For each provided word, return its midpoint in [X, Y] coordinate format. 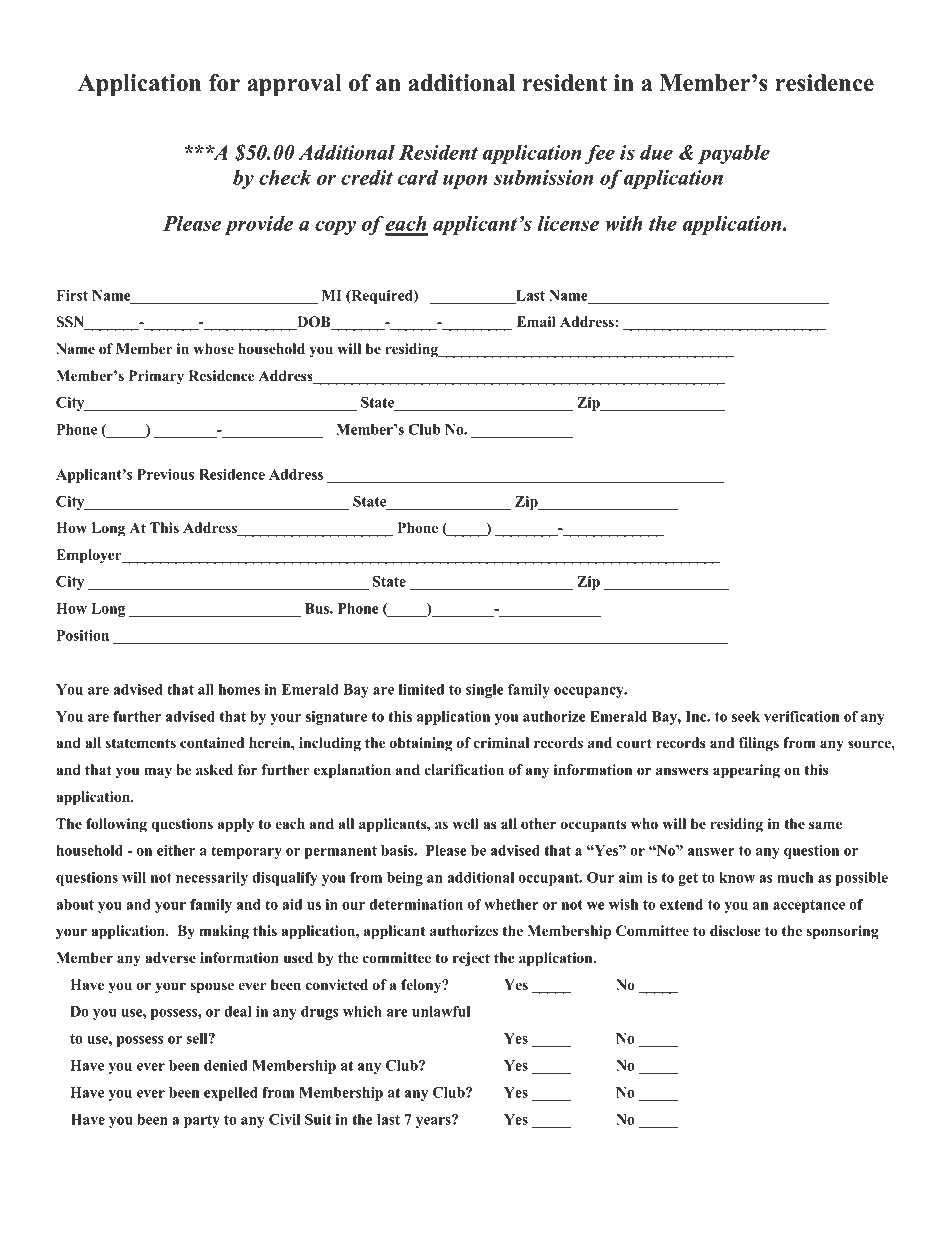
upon [465, 181]
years [434, 1121]
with [624, 223]
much [795, 877]
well [465, 823]
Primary [156, 377]
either [176, 850]
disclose [735, 930]
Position [82, 635]
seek [746, 716]
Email [536, 321]
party [202, 1121]
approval [294, 85]
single [485, 691]
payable [734, 154]
